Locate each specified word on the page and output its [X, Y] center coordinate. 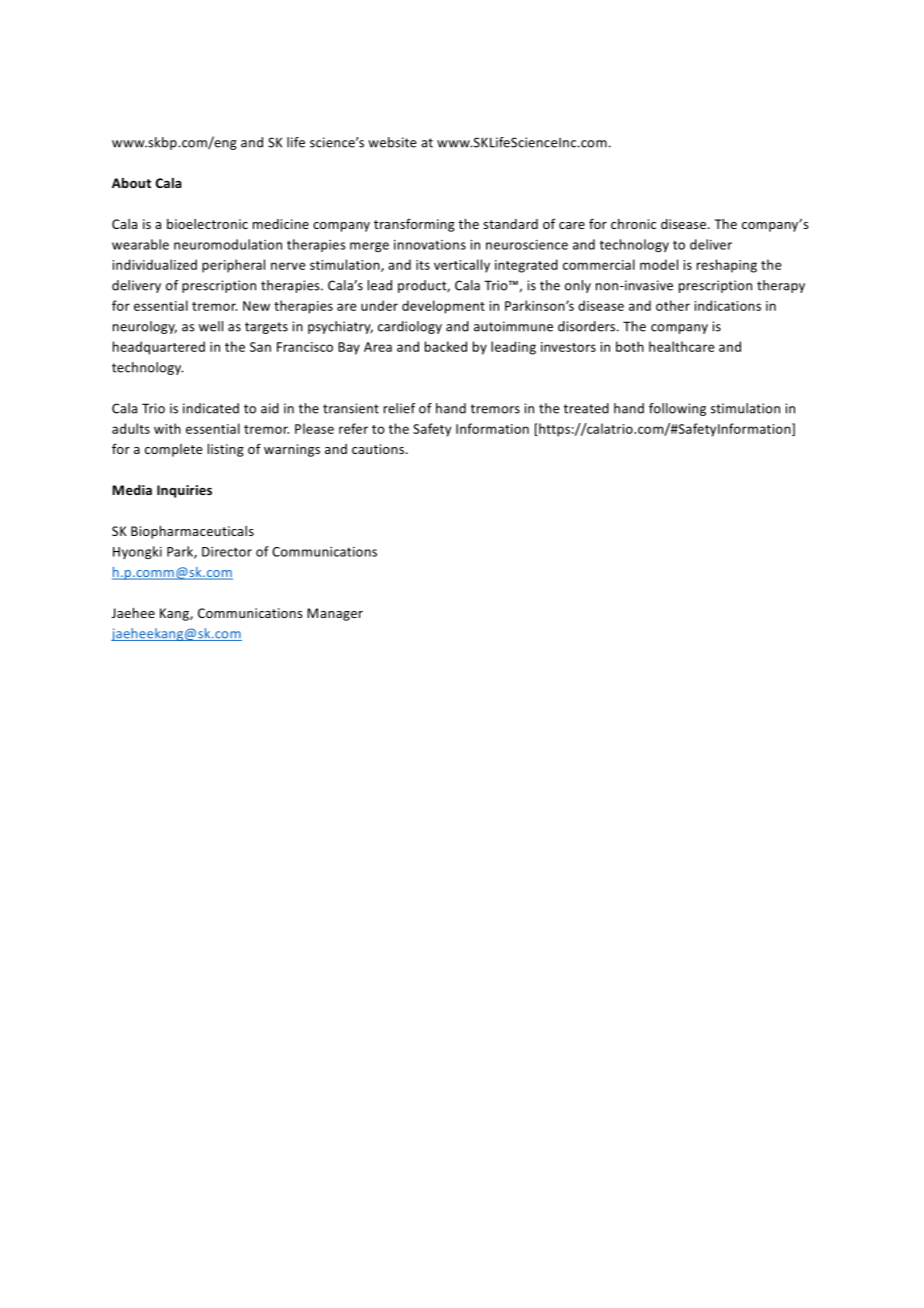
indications [727, 305]
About [131, 183]
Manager [335, 614]
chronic [633, 224]
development [443, 307]
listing [226, 450]
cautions [379, 449]
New [256, 306]
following [677, 409]
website [392, 142]
